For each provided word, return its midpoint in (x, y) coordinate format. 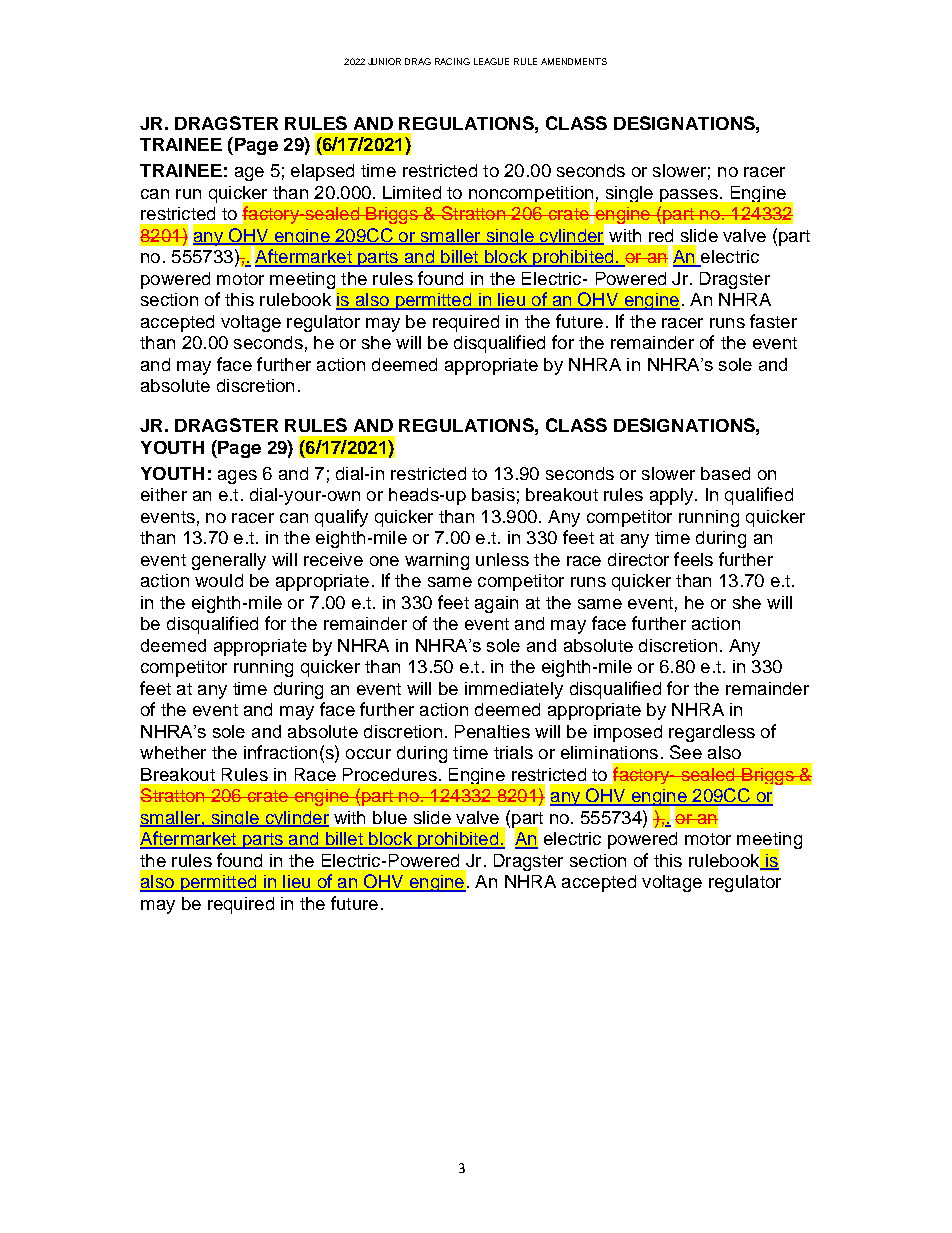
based (725, 473)
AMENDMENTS (574, 61)
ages (237, 477)
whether (173, 752)
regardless (712, 733)
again (496, 604)
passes (689, 195)
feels (693, 559)
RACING (452, 61)
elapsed (322, 172)
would (219, 580)
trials (513, 752)
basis (493, 494)
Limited (412, 192)
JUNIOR (384, 61)
